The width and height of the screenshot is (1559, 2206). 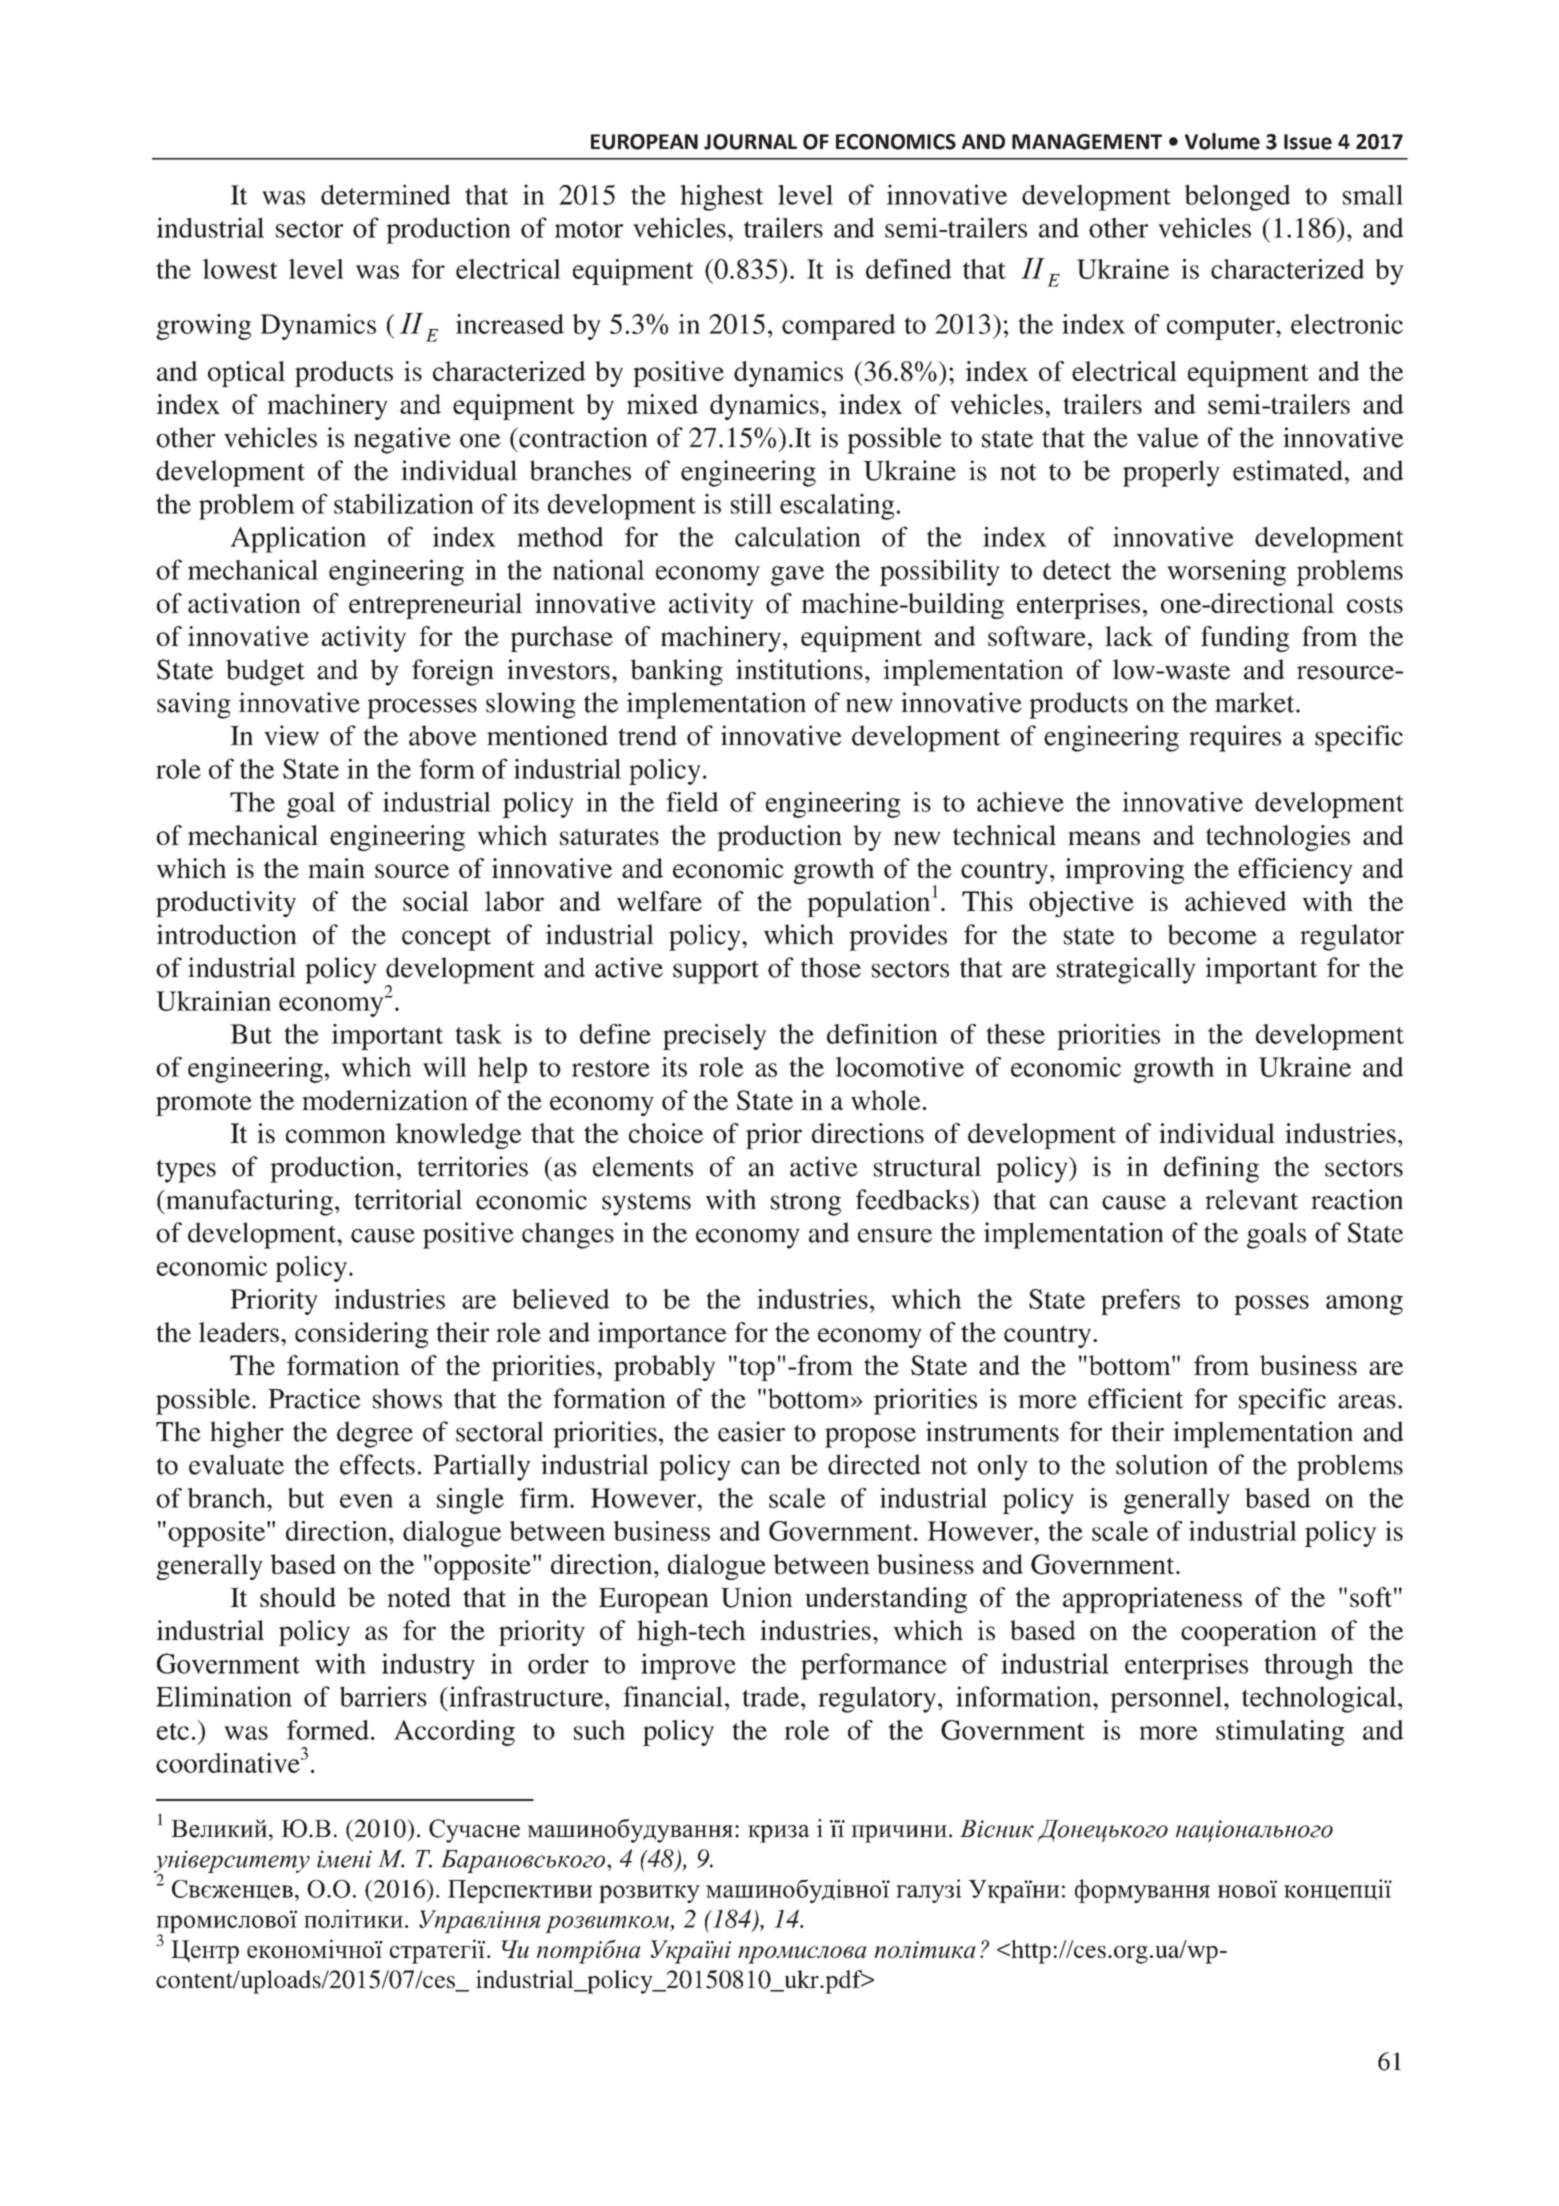 What do you see at coordinates (830, 967) in the screenshot?
I see `those` at bounding box center [830, 967].
